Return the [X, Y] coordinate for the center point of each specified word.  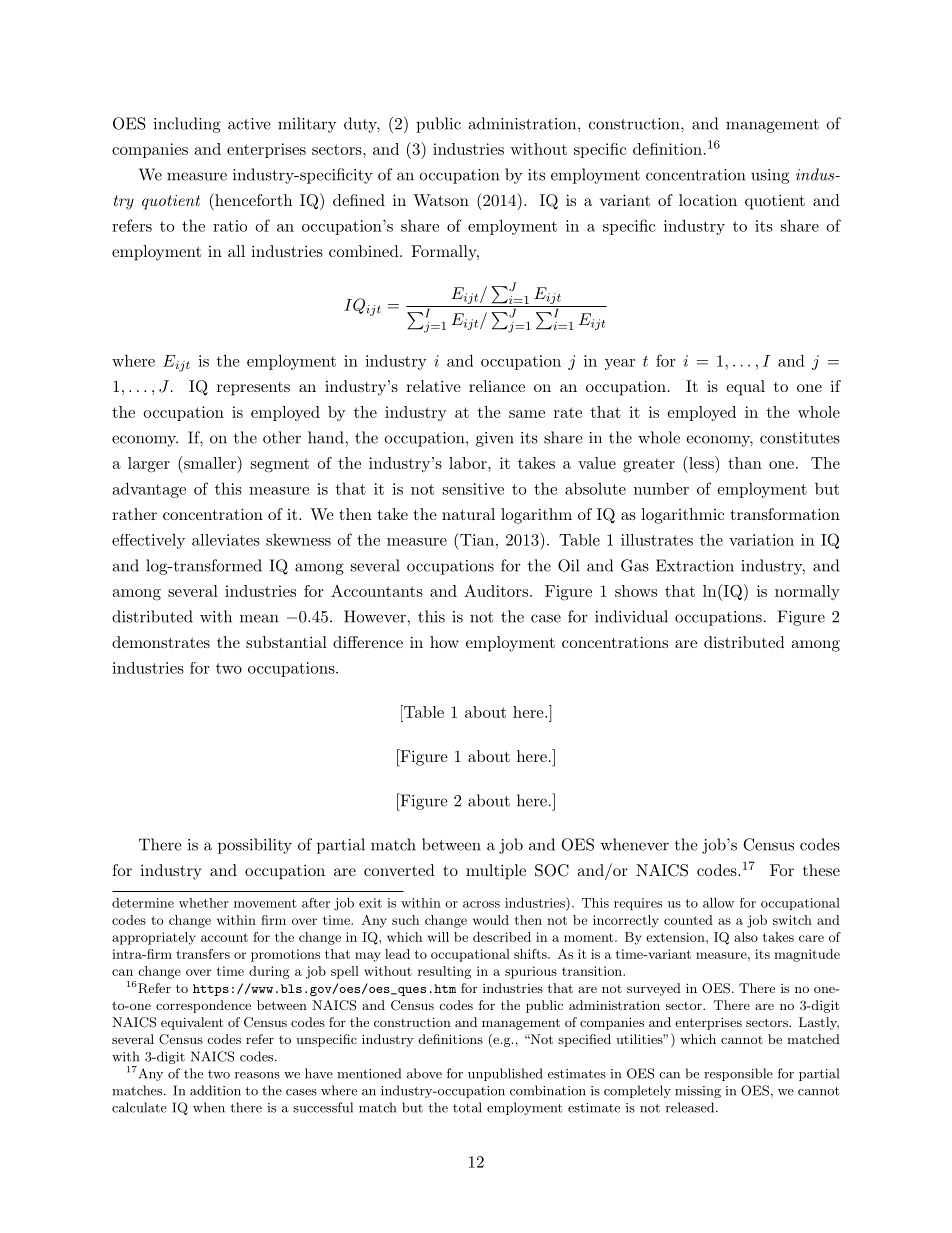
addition [215, 1090]
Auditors [496, 591]
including [187, 125]
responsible [738, 1074]
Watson [441, 200]
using [770, 176]
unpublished [505, 1074]
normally [807, 592]
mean [259, 618]
